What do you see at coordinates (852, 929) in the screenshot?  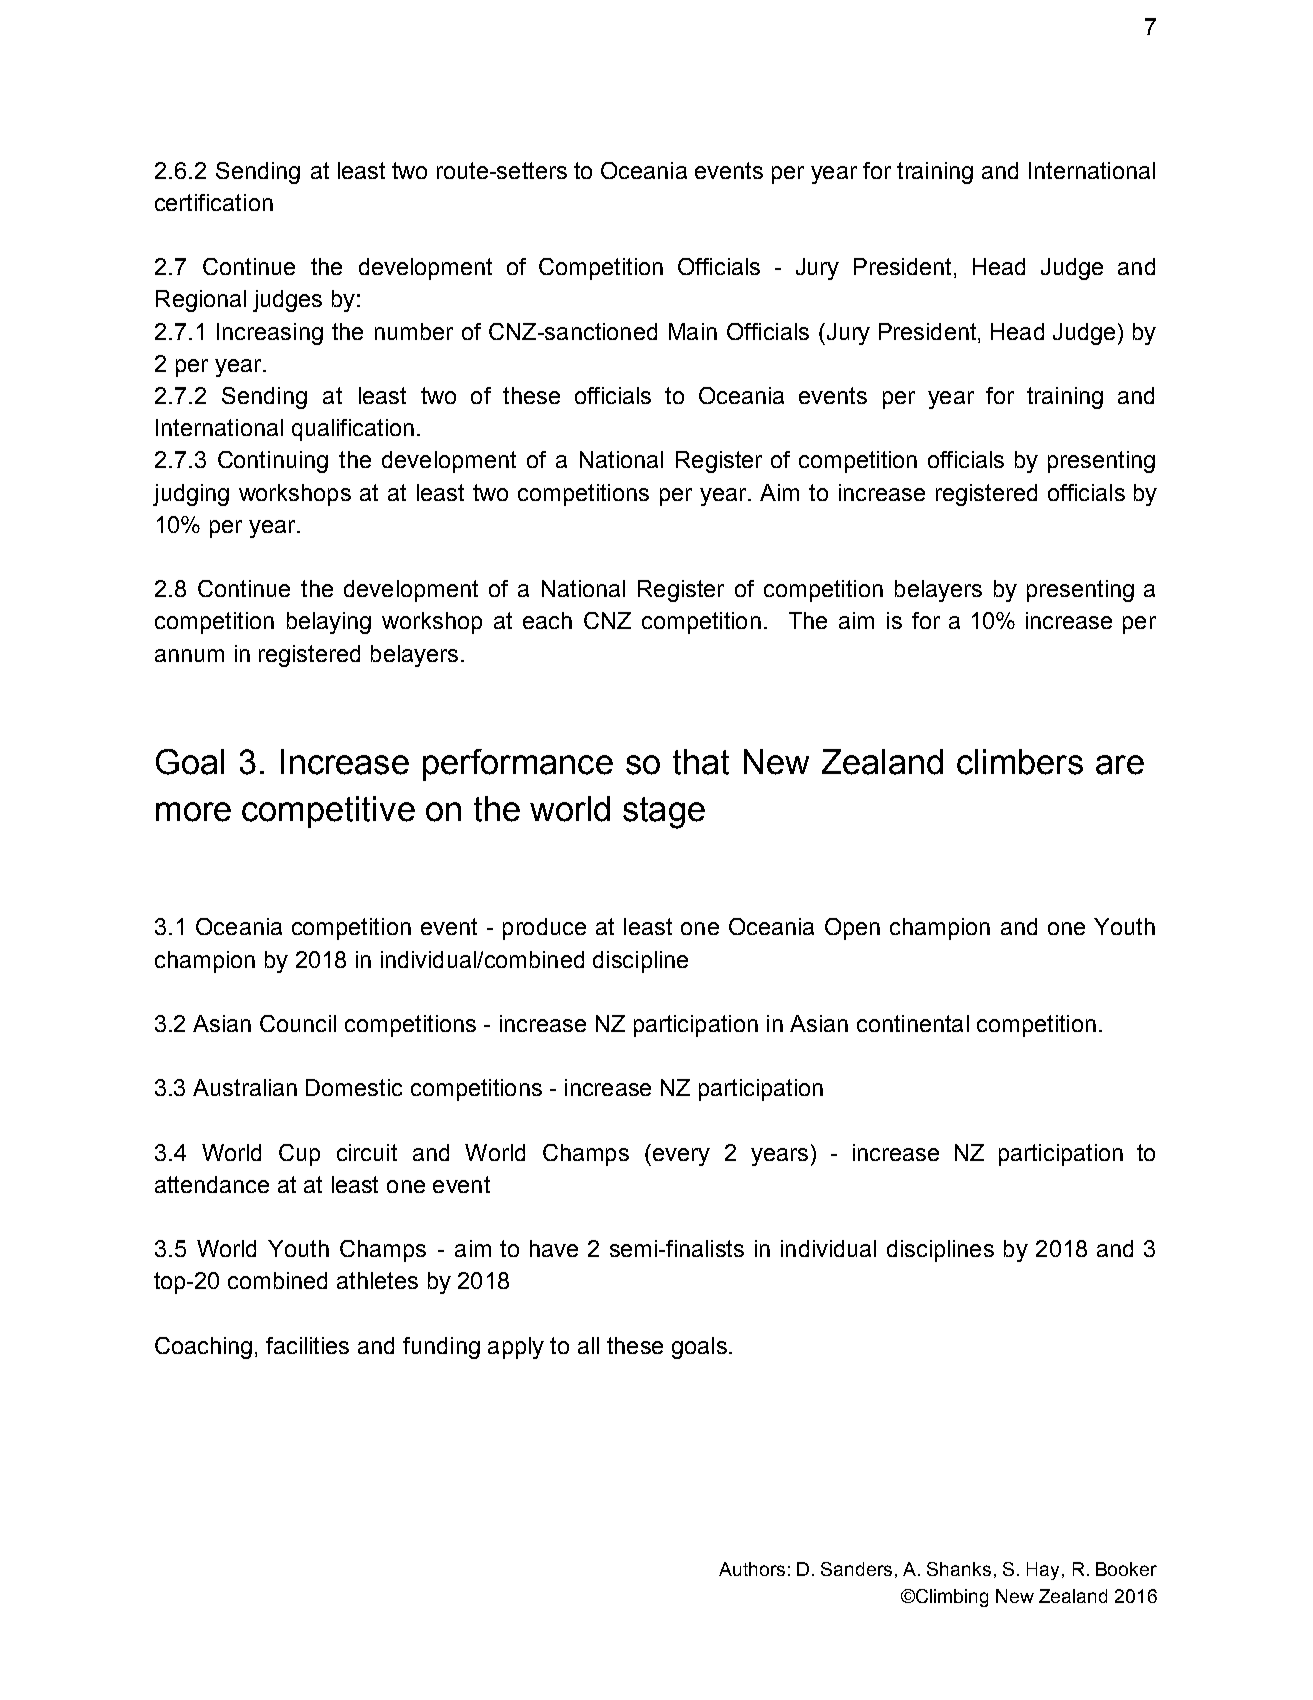 I see `Open` at bounding box center [852, 929].
